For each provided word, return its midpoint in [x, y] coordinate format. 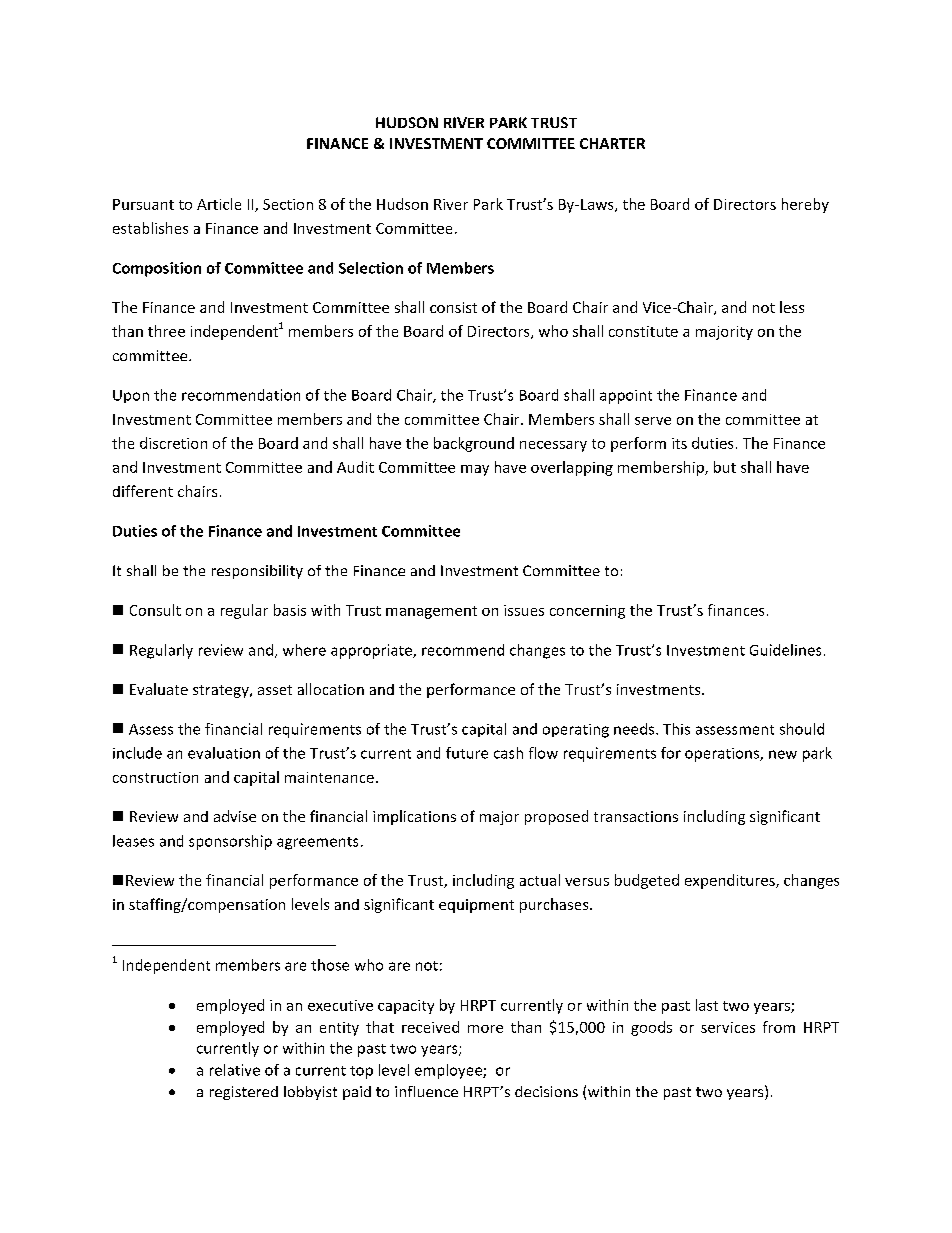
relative [235, 1070]
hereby [805, 205]
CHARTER [612, 143]
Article [219, 204]
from [779, 1027]
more [485, 1029]
